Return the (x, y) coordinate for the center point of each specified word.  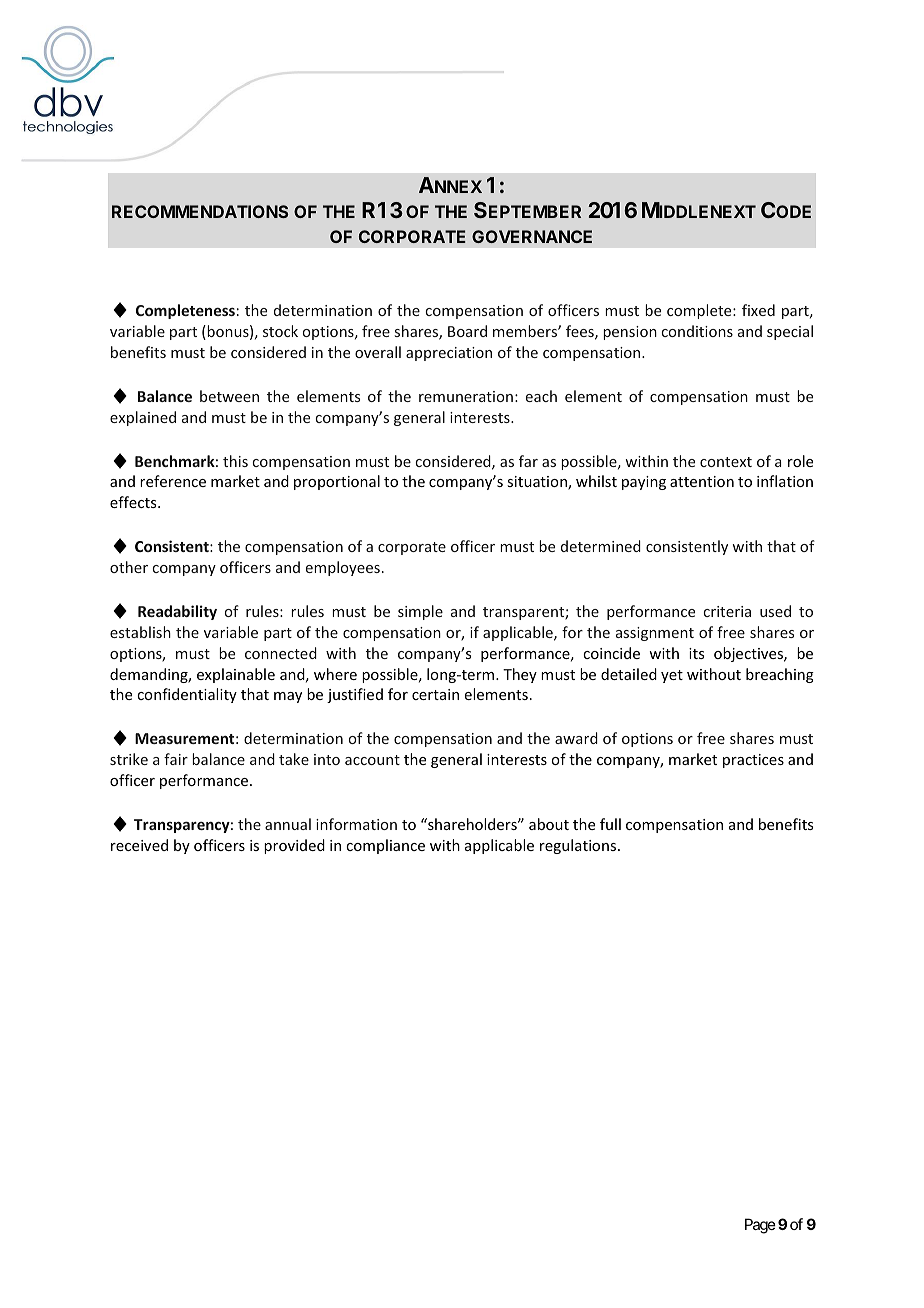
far (528, 461)
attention (702, 481)
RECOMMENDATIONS (200, 211)
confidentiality (187, 695)
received (139, 845)
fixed (758, 310)
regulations (579, 846)
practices (753, 761)
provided (294, 846)
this (235, 461)
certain (435, 694)
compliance (385, 846)
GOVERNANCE (532, 236)
